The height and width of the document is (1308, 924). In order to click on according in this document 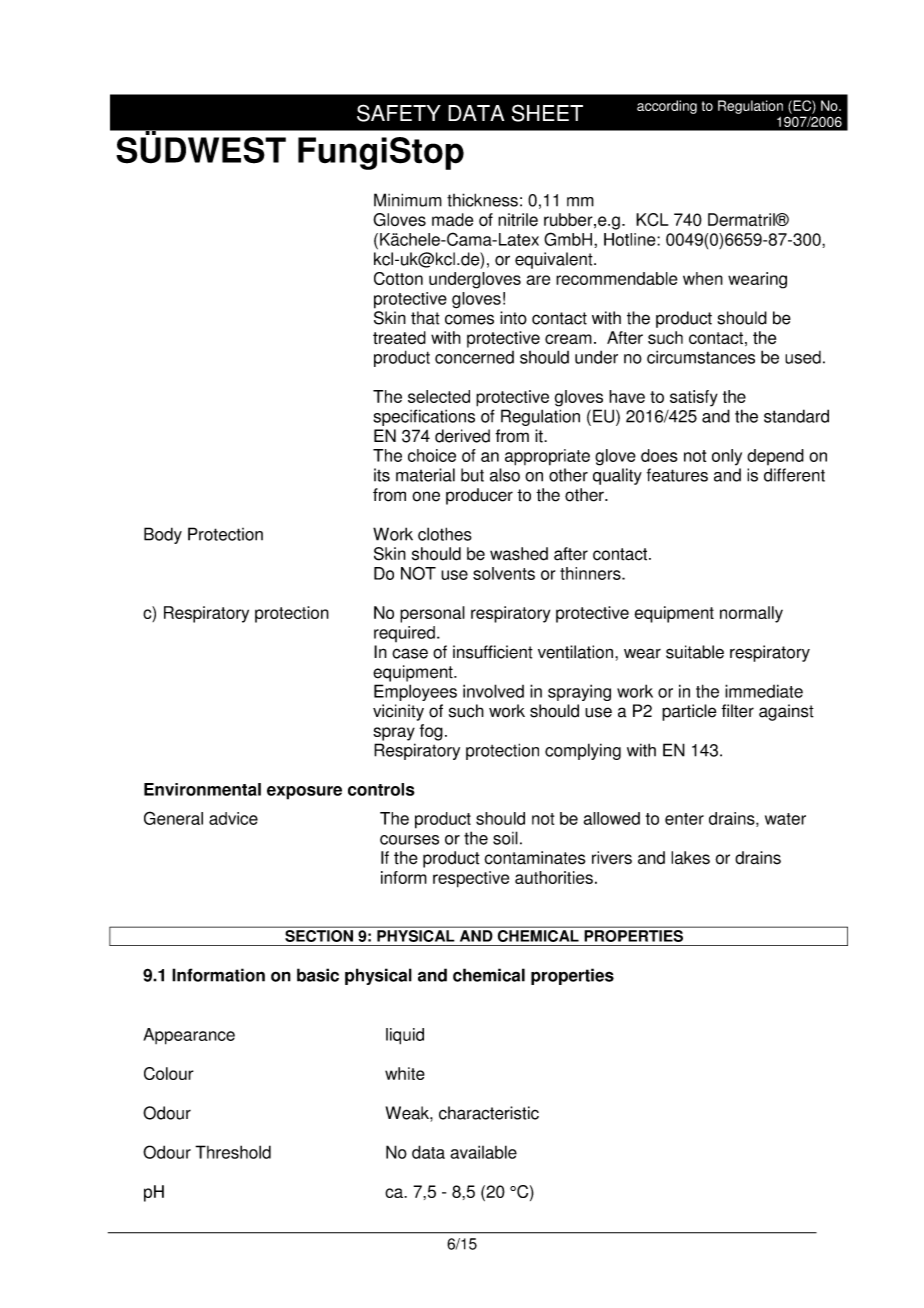, I will do `click(667, 107)`.
